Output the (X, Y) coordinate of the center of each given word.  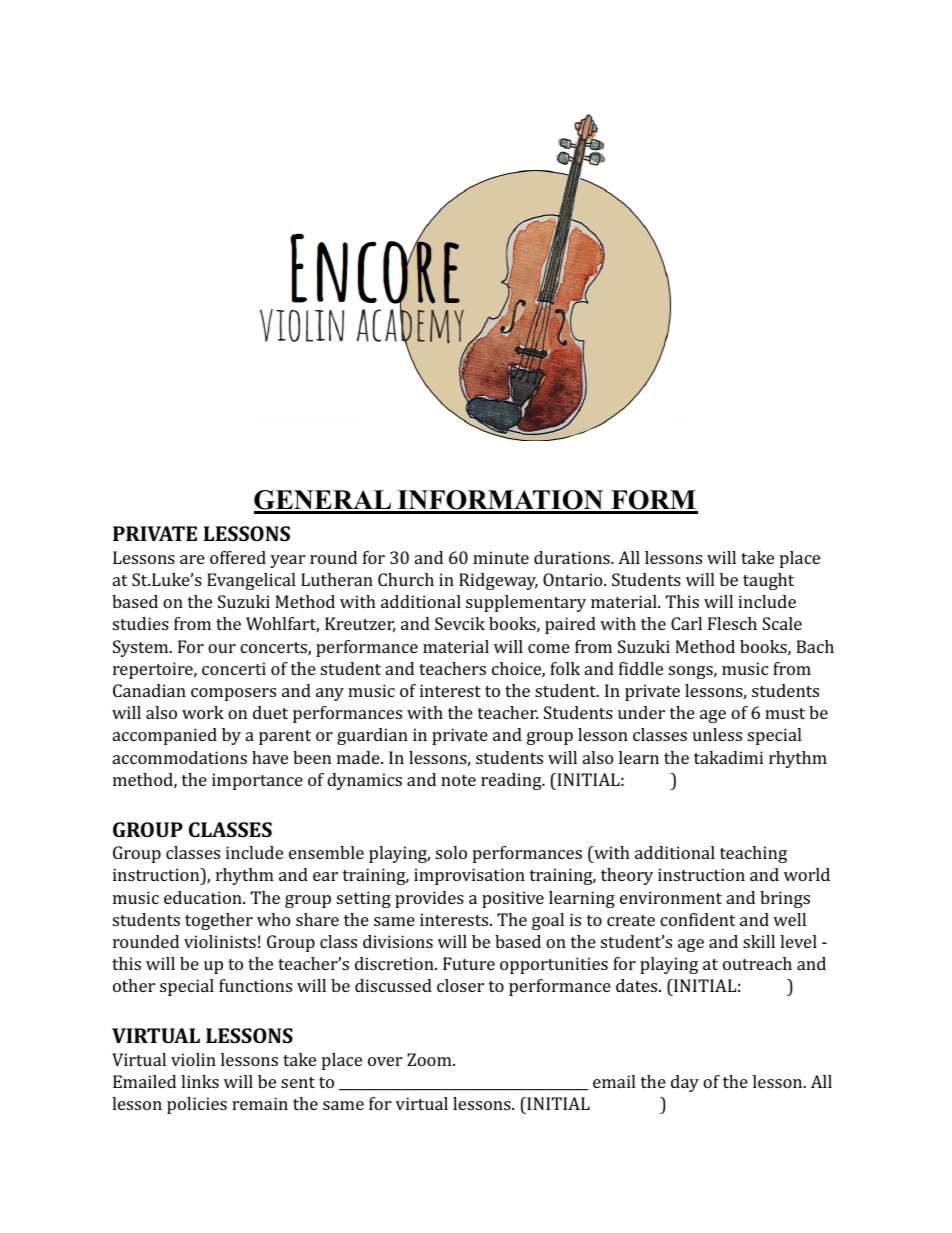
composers (233, 694)
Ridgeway (498, 581)
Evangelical (251, 581)
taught (768, 581)
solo (451, 852)
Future (469, 963)
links (200, 1081)
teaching (753, 854)
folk (565, 668)
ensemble (326, 852)
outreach (757, 963)
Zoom (430, 1059)
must (785, 713)
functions (255, 985)
